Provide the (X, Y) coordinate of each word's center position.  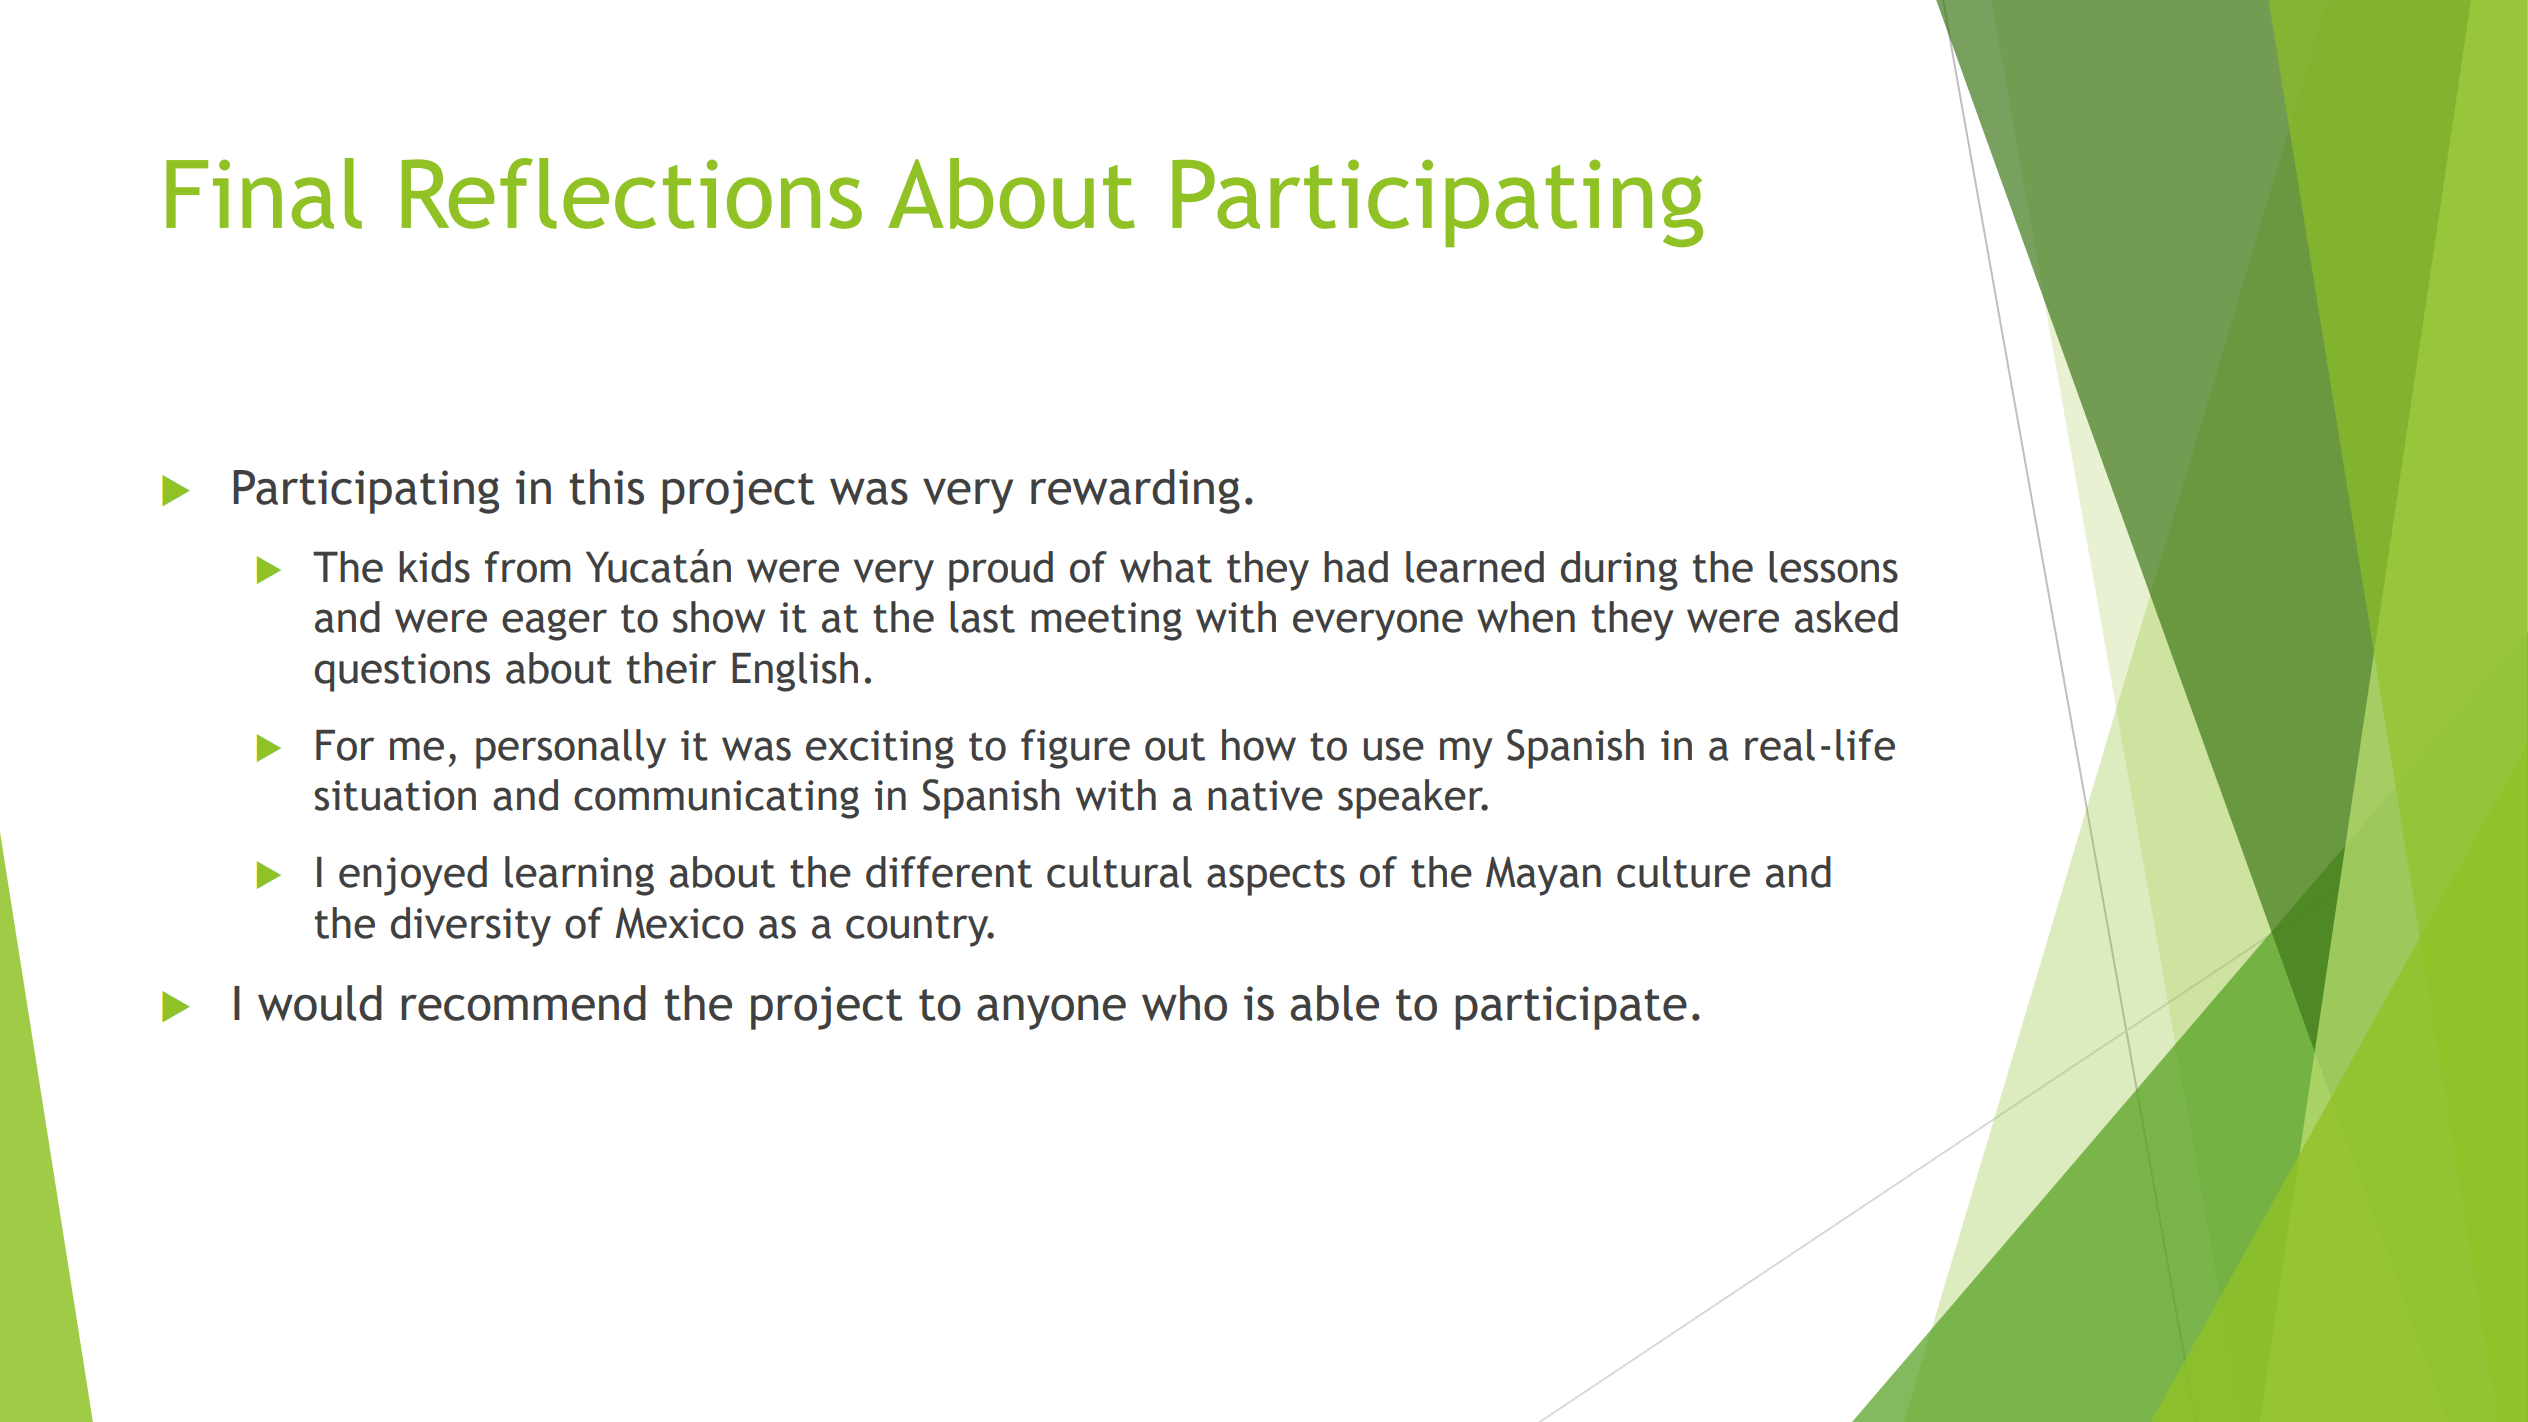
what (1166, 567)
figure (1075, 749)
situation (395, 795)
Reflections (632, 193)
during (1619, 571)
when (1526, 617)
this (606, 487)
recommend (523, 1003)
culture (1683, 872)
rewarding (1135, 491)
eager (554, 624)
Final (264, 193)
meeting (1106, 621)
